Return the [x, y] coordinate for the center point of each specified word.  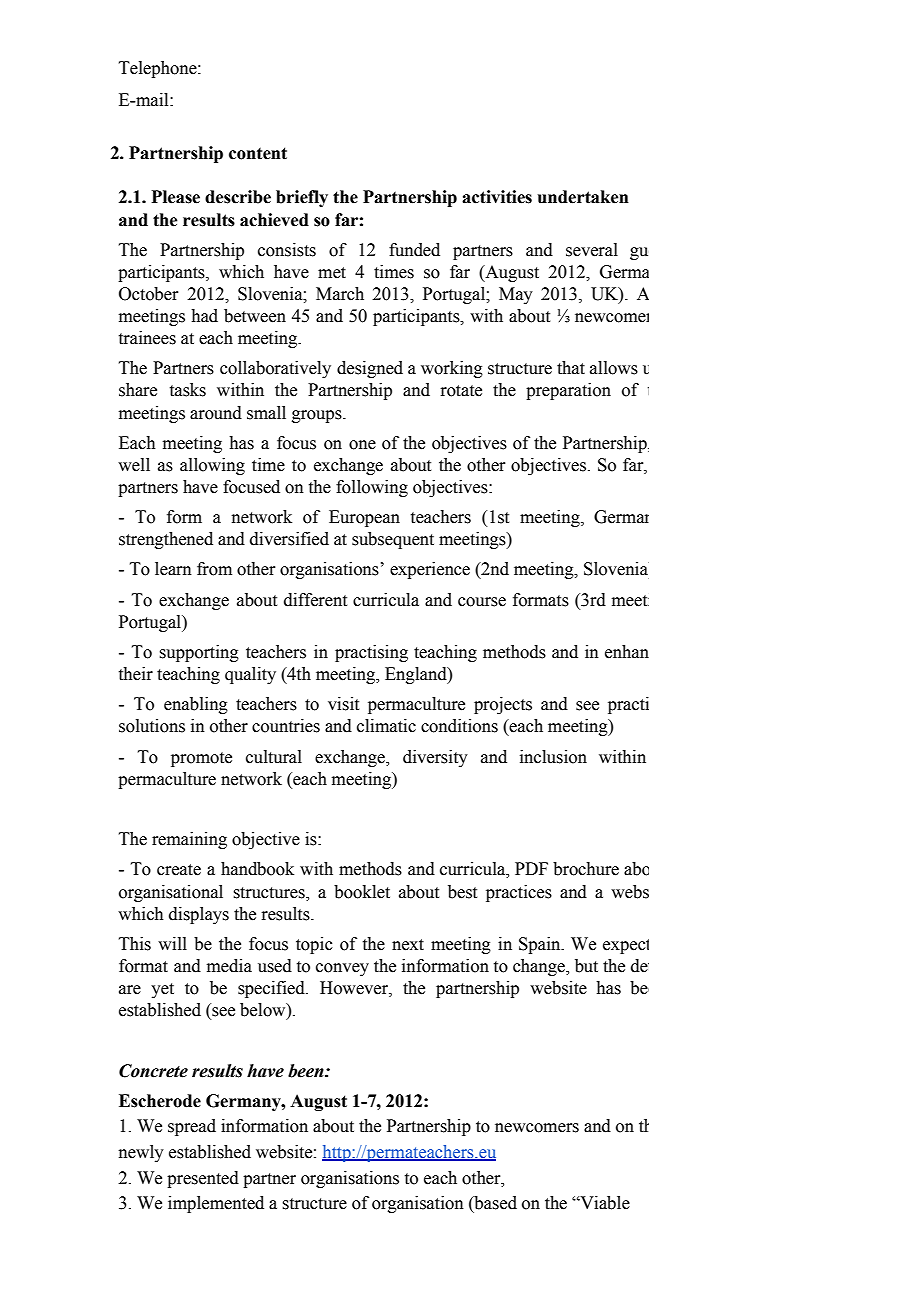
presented [203, 1179]
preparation [568, 391]
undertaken [583, 197]
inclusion [553, 757]
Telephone [159, 69]
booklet [362, 892]
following [372, 488]
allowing [212, 466]
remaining [189, 840]
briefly [302, 198]
